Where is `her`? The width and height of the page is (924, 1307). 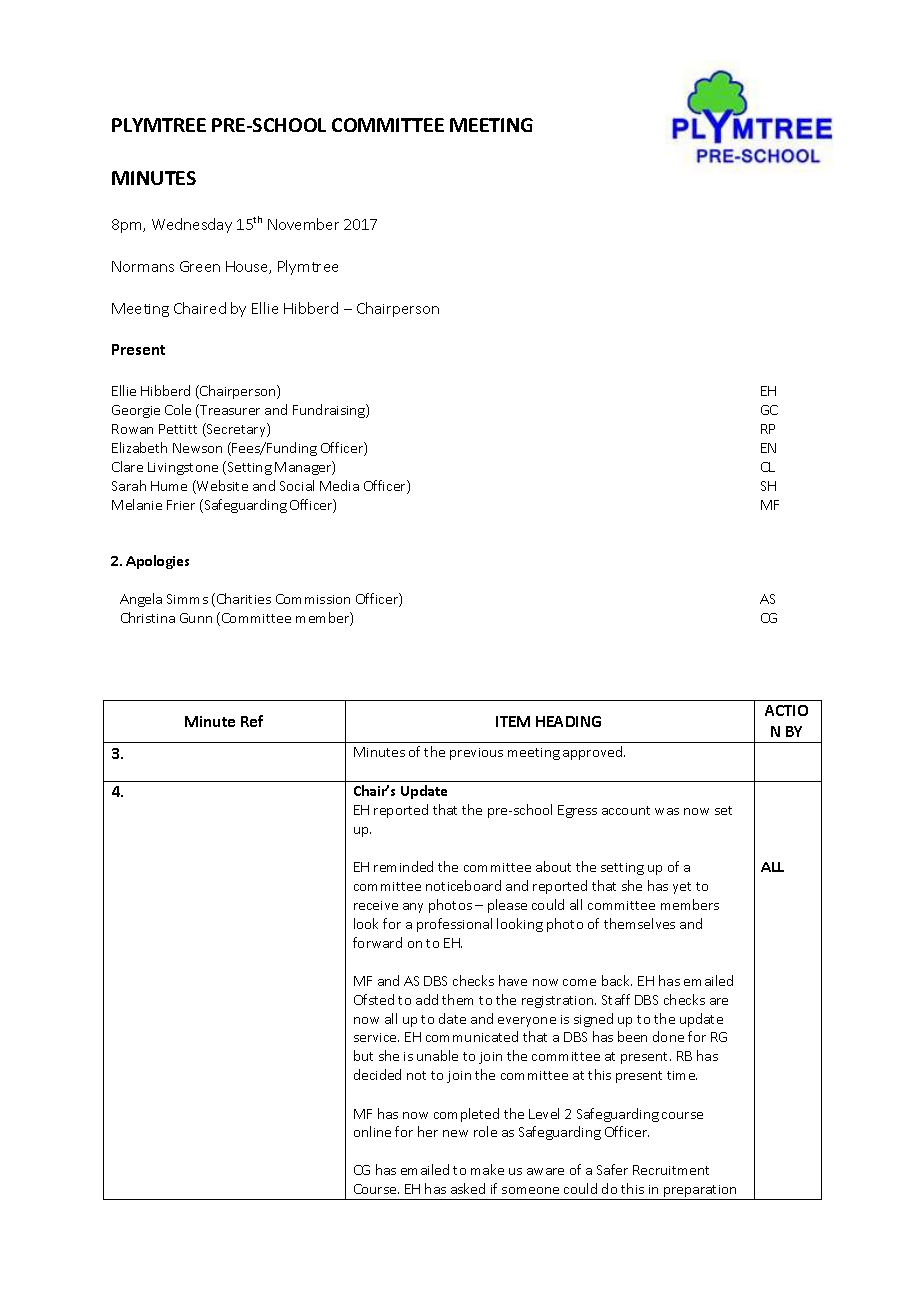
her is located at coordinates (428, 1131).
